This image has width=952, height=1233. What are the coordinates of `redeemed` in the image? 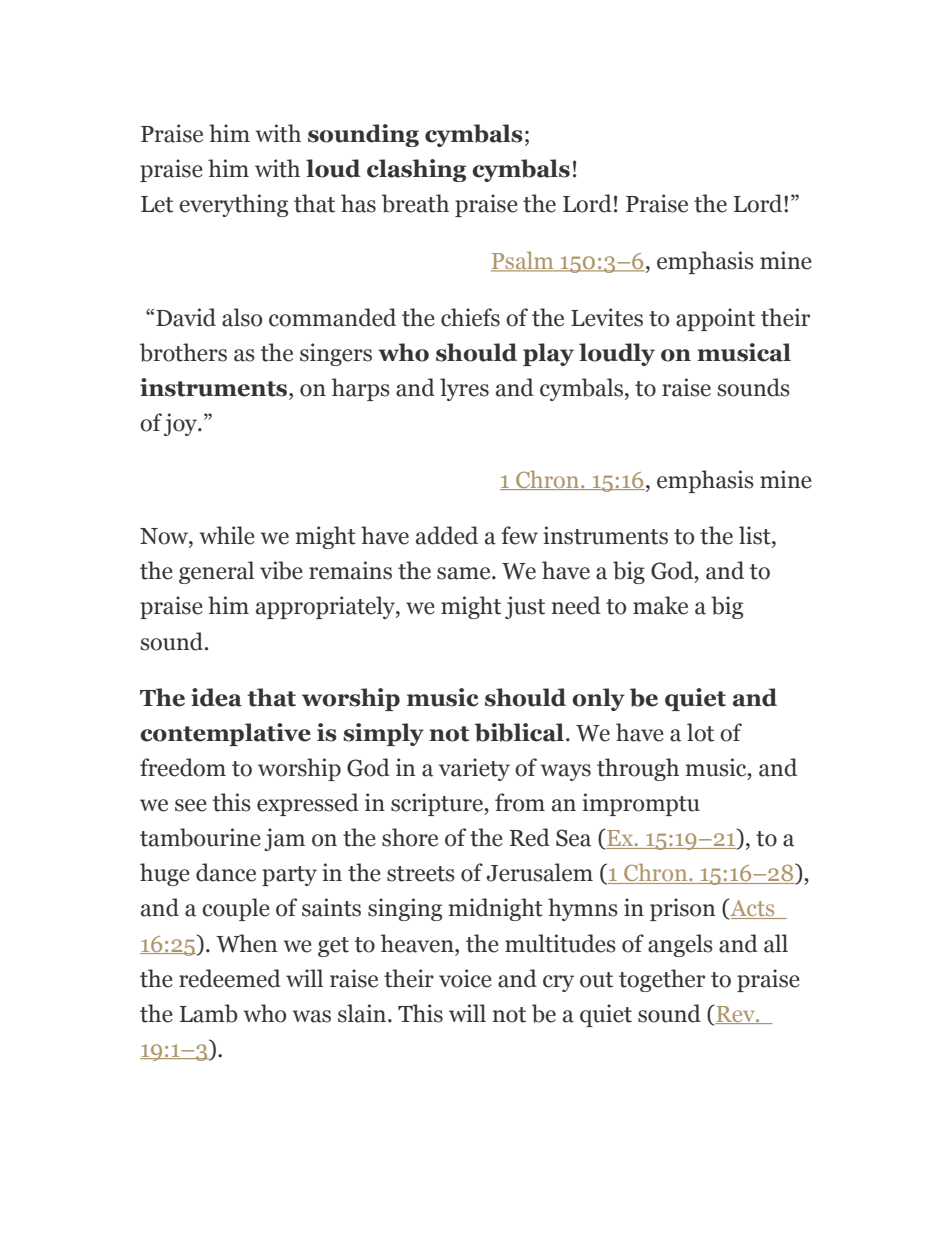 It's located at (230, 978).
